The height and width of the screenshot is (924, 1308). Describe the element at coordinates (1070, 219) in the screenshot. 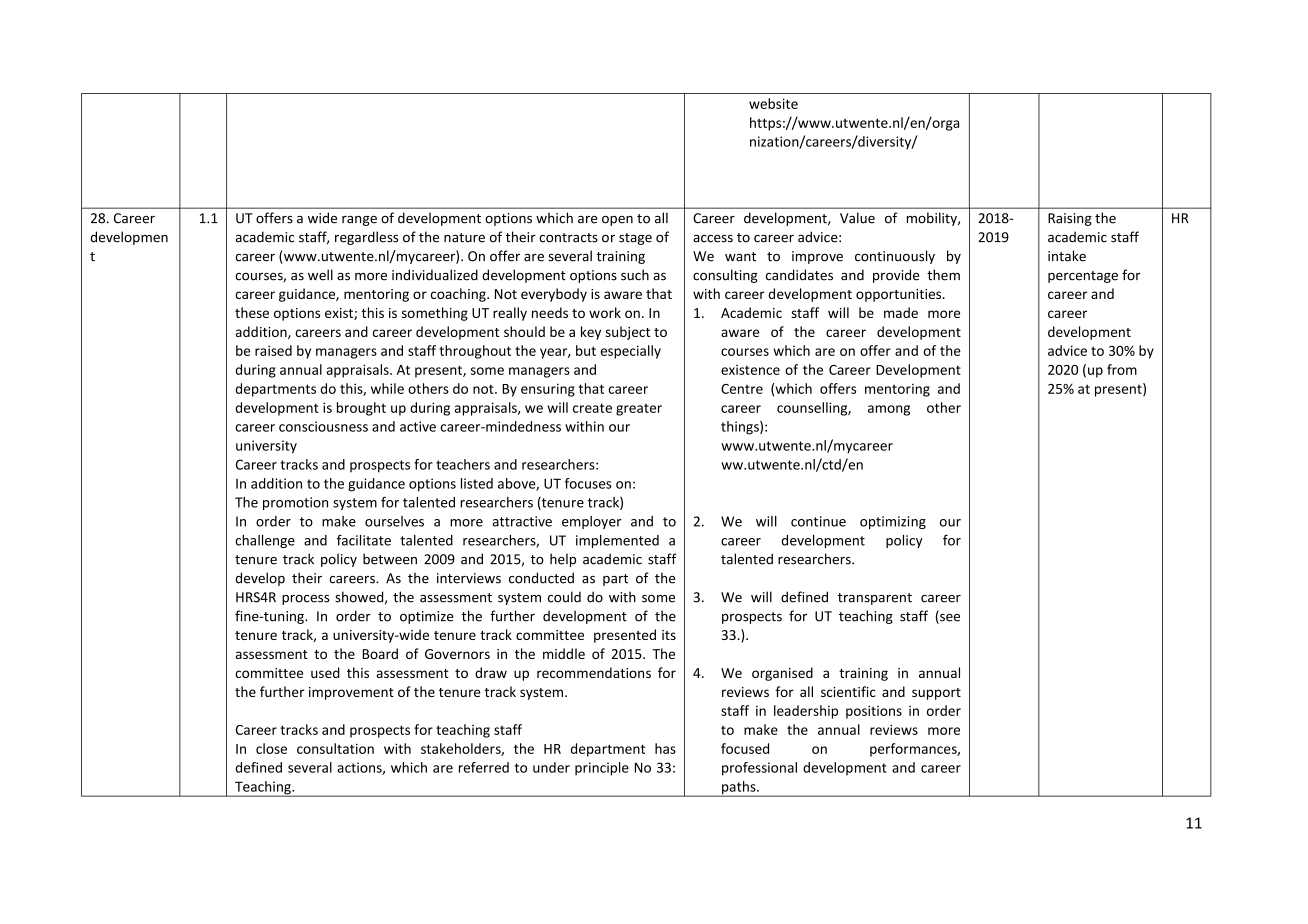

I see `Raising` at that location.
